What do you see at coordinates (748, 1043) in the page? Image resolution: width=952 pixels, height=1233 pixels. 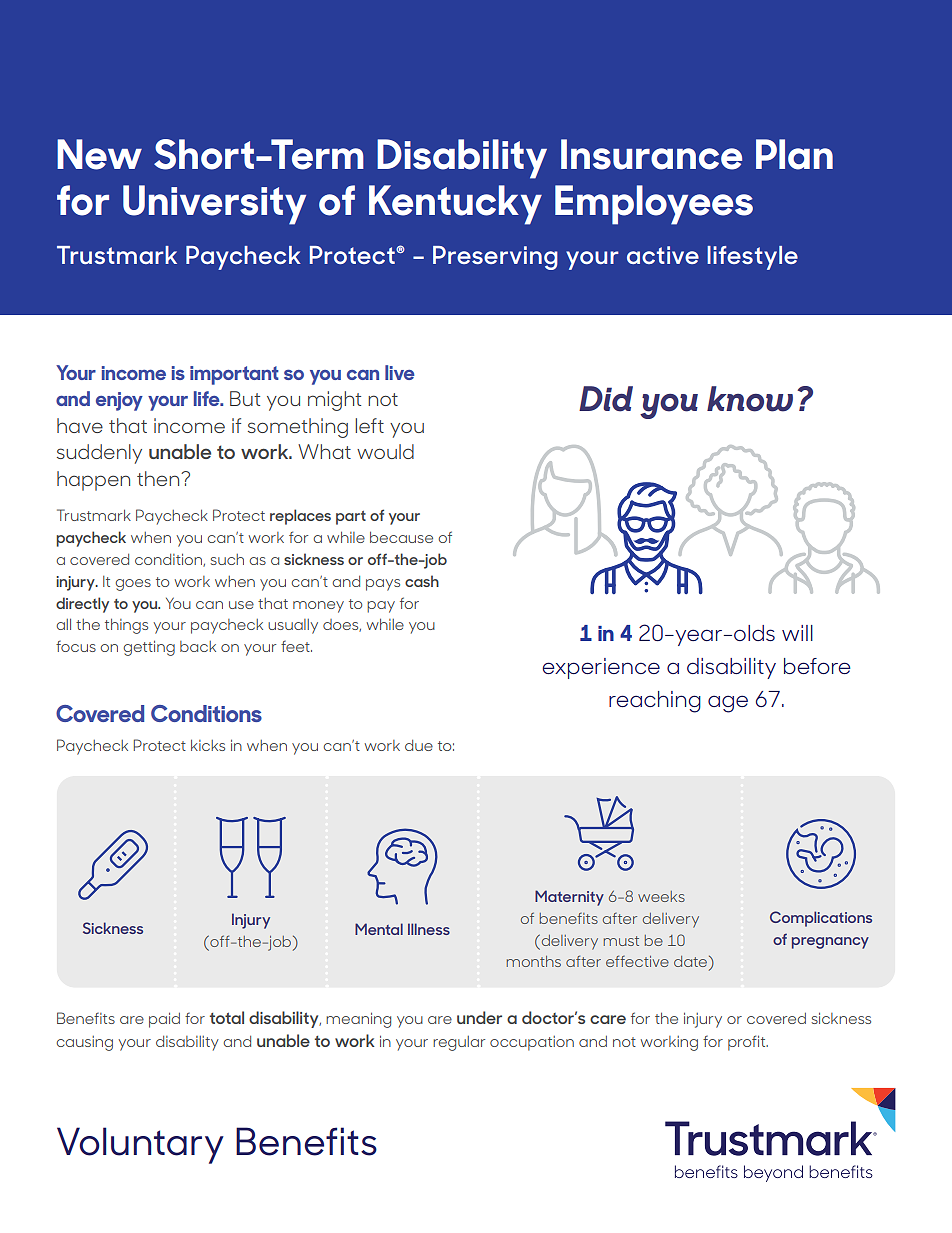 I see `profit` at bounding box center [748, 1043].
